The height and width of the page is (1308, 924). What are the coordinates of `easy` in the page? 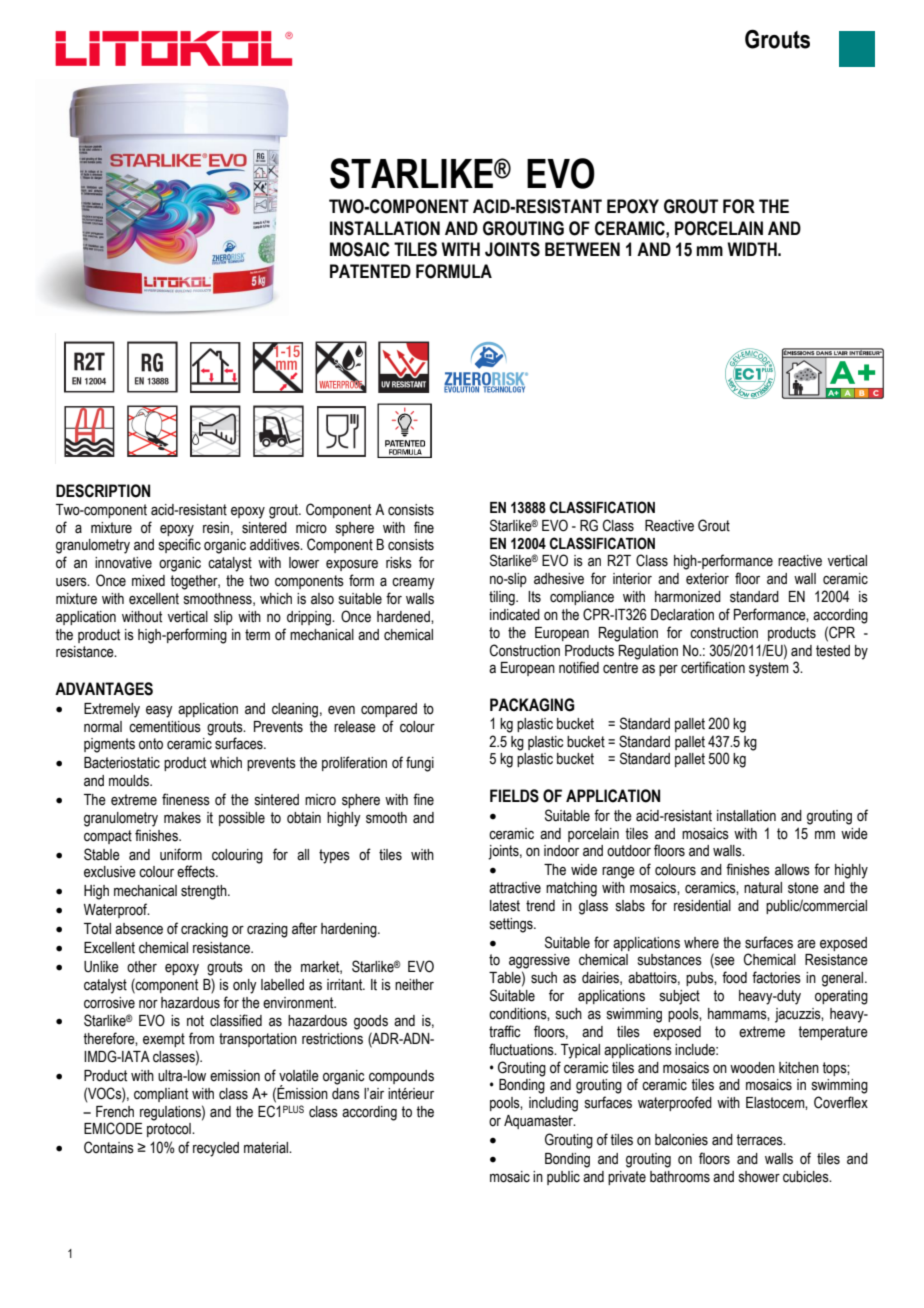 It's located at (159, 711).
